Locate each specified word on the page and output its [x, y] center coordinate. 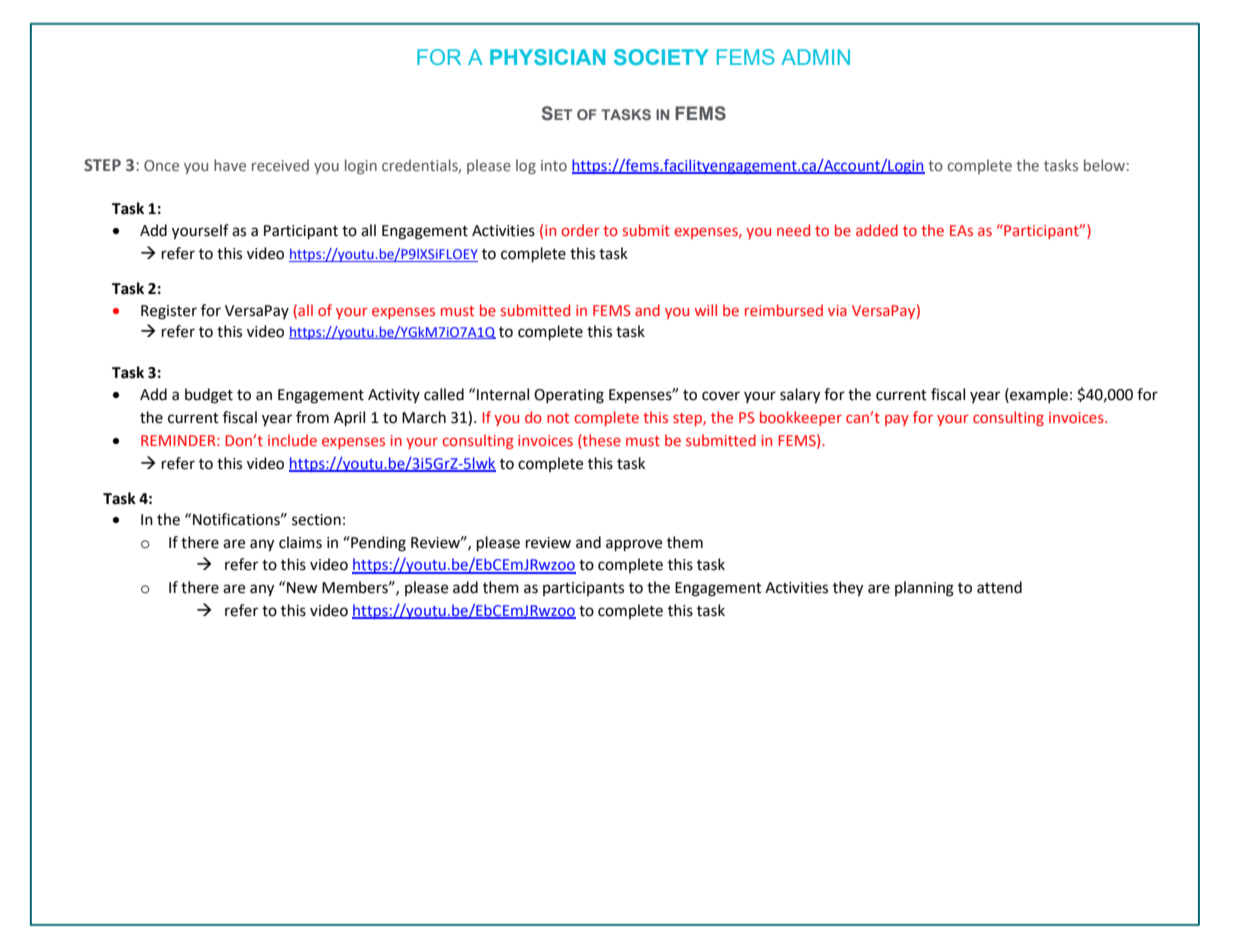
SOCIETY [661, 57]
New [302, 588]
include [292, 440]
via [837, 310]
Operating [569, 396]
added [877, 230]
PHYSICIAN [547, 57]
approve [634, 545]
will [706, 310]
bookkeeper [801, 418]
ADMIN [815, 57]
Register [169, 312]
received [280, 165]
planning [924, 589]
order [580, 230]
